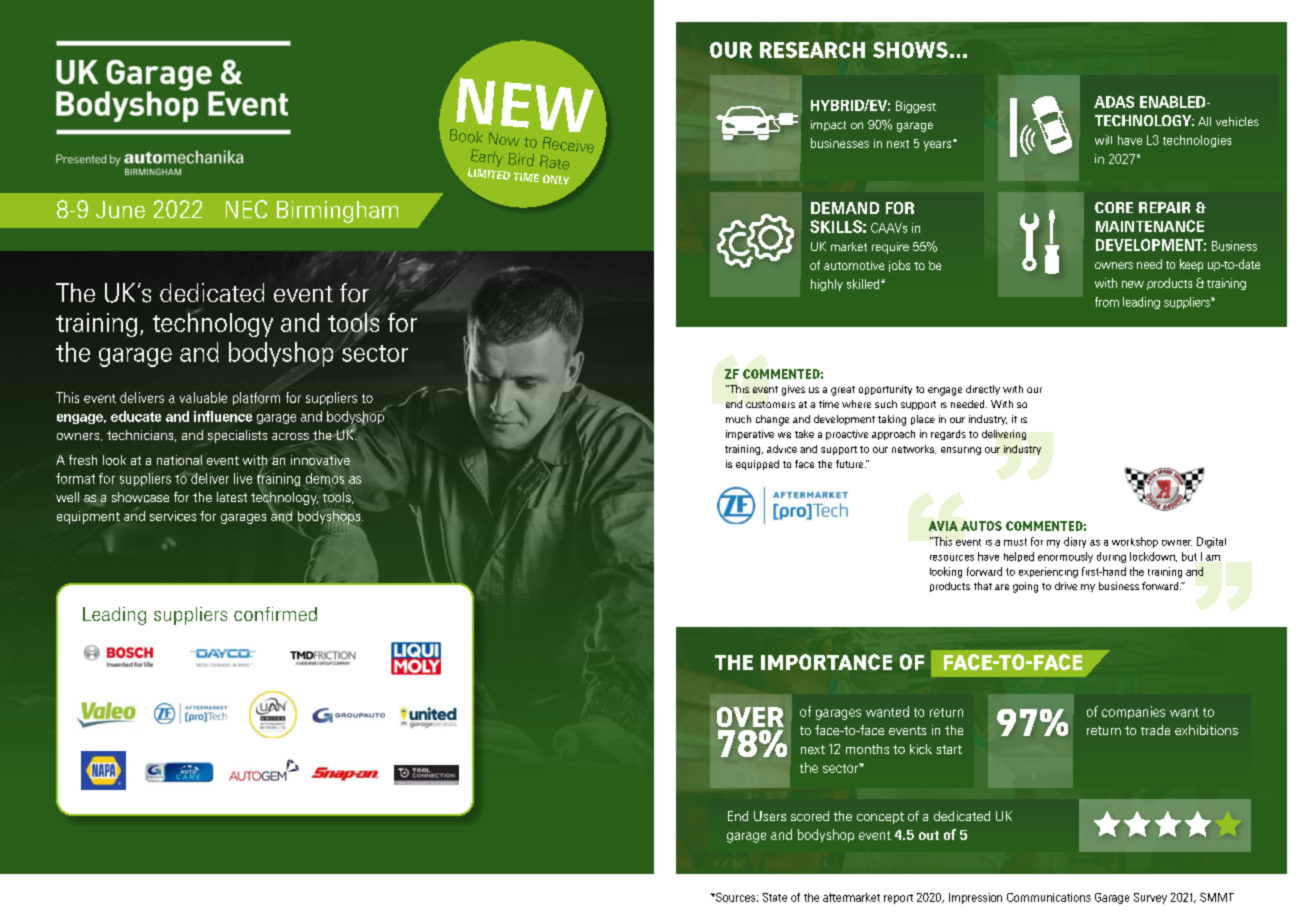 This image has width=1308, height=924. What do you see at coordinates (845, 208) in the image?
I see `DEMAND` at bounding box center [845, 208].
